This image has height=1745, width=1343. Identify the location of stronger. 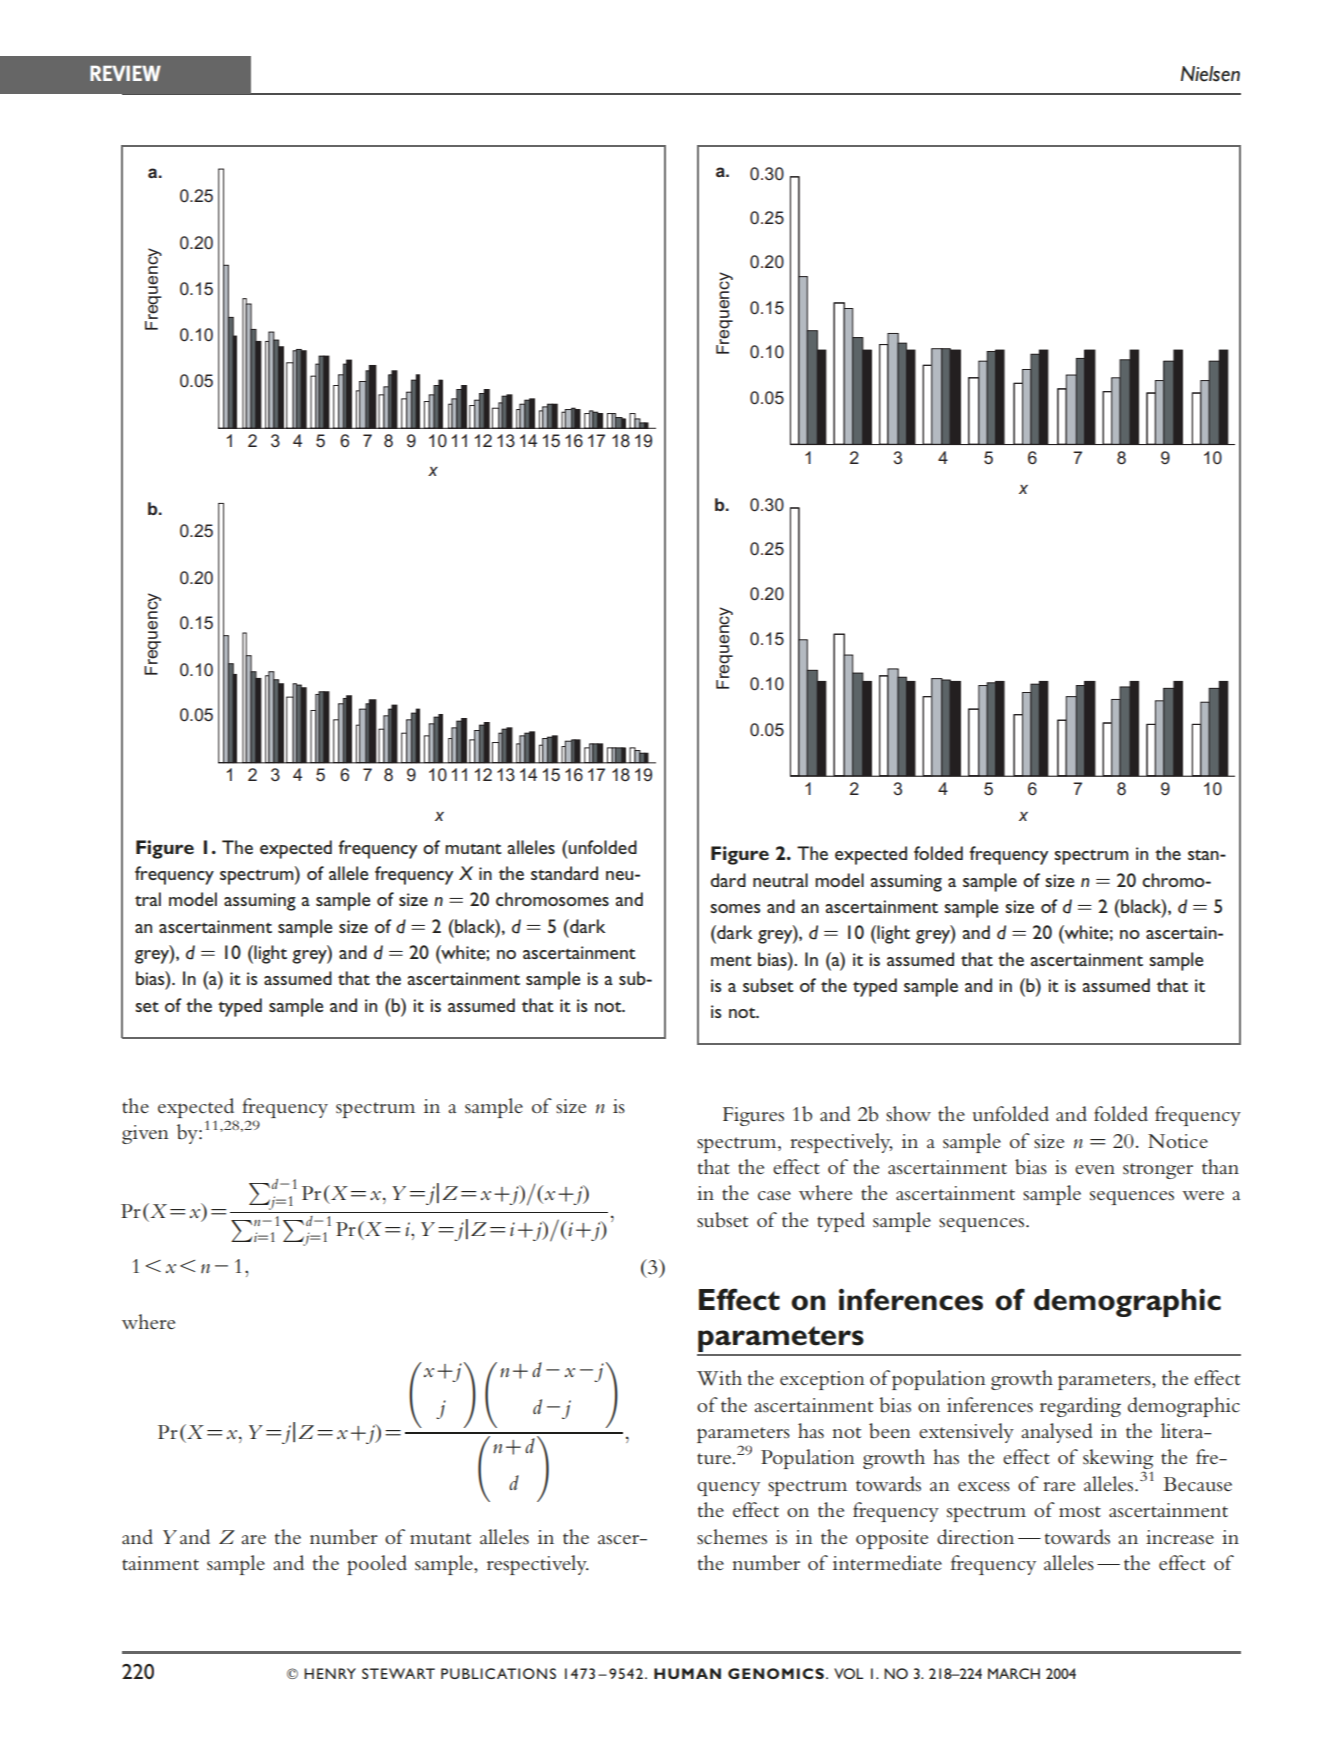
(1158, 1171).
